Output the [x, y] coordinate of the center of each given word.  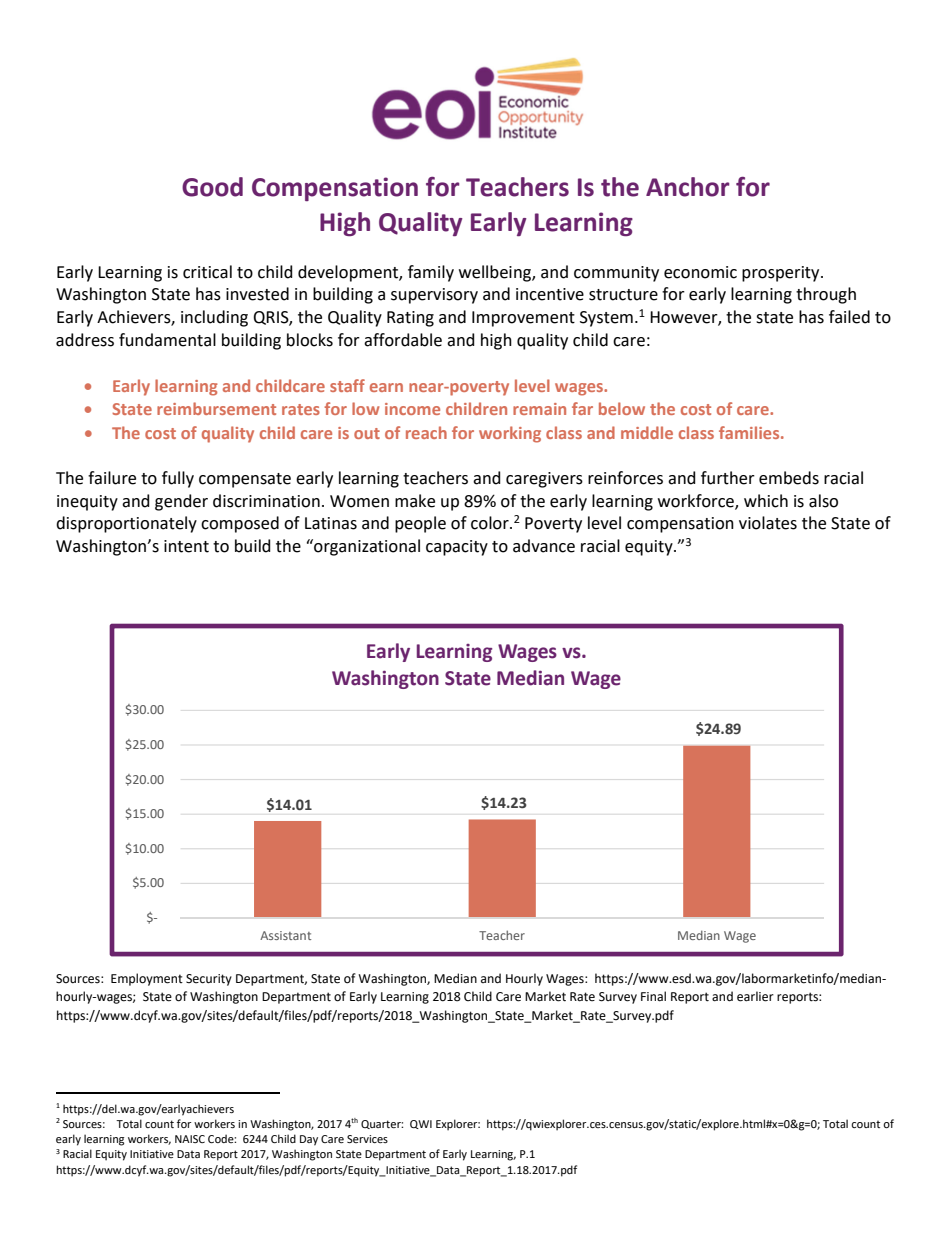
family [431, 273]
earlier [755, 996]
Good [212, 187]
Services [367, 1139]
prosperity [782, 274]
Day [309, 1140]
